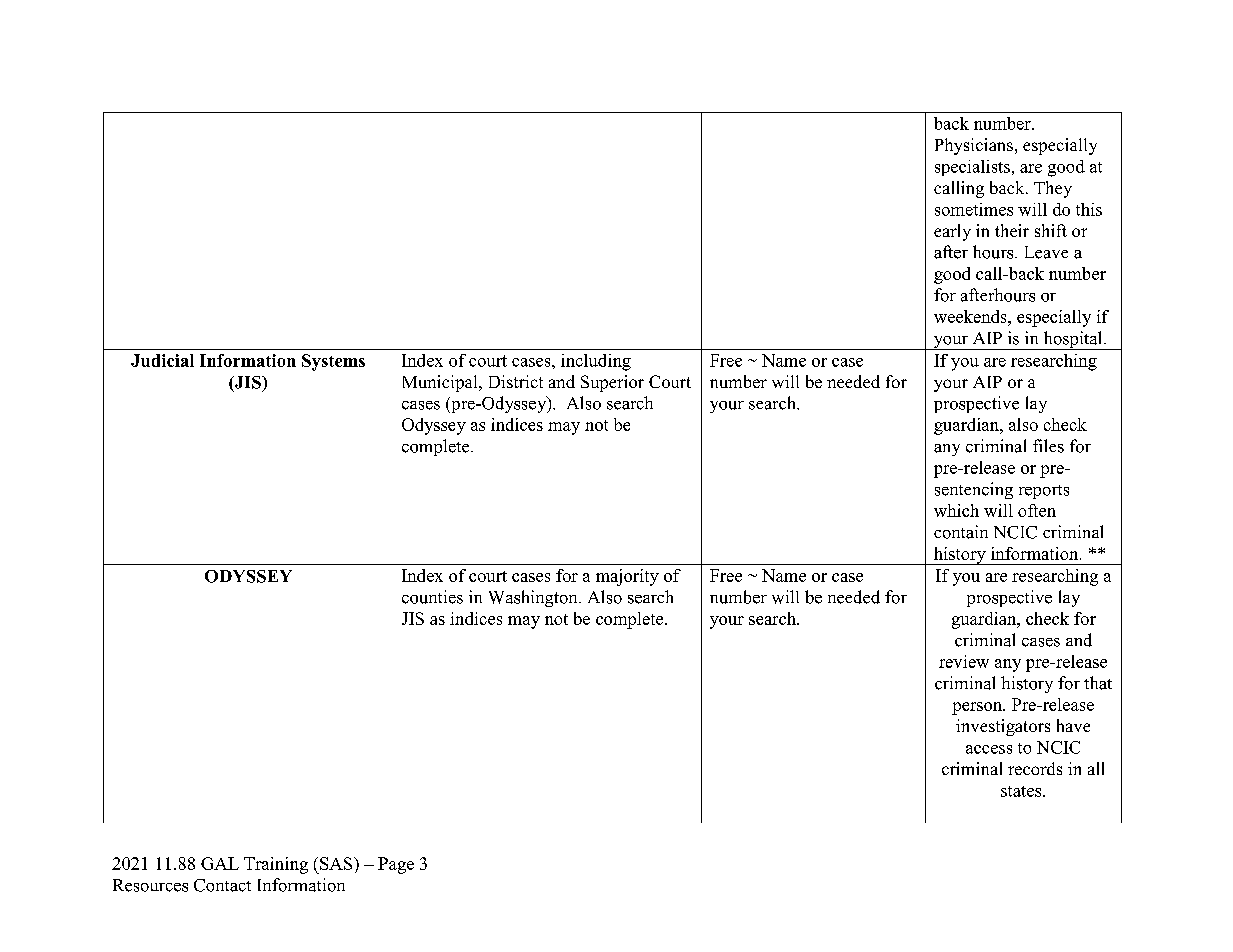  I want to click on person, so click(978, 708).
